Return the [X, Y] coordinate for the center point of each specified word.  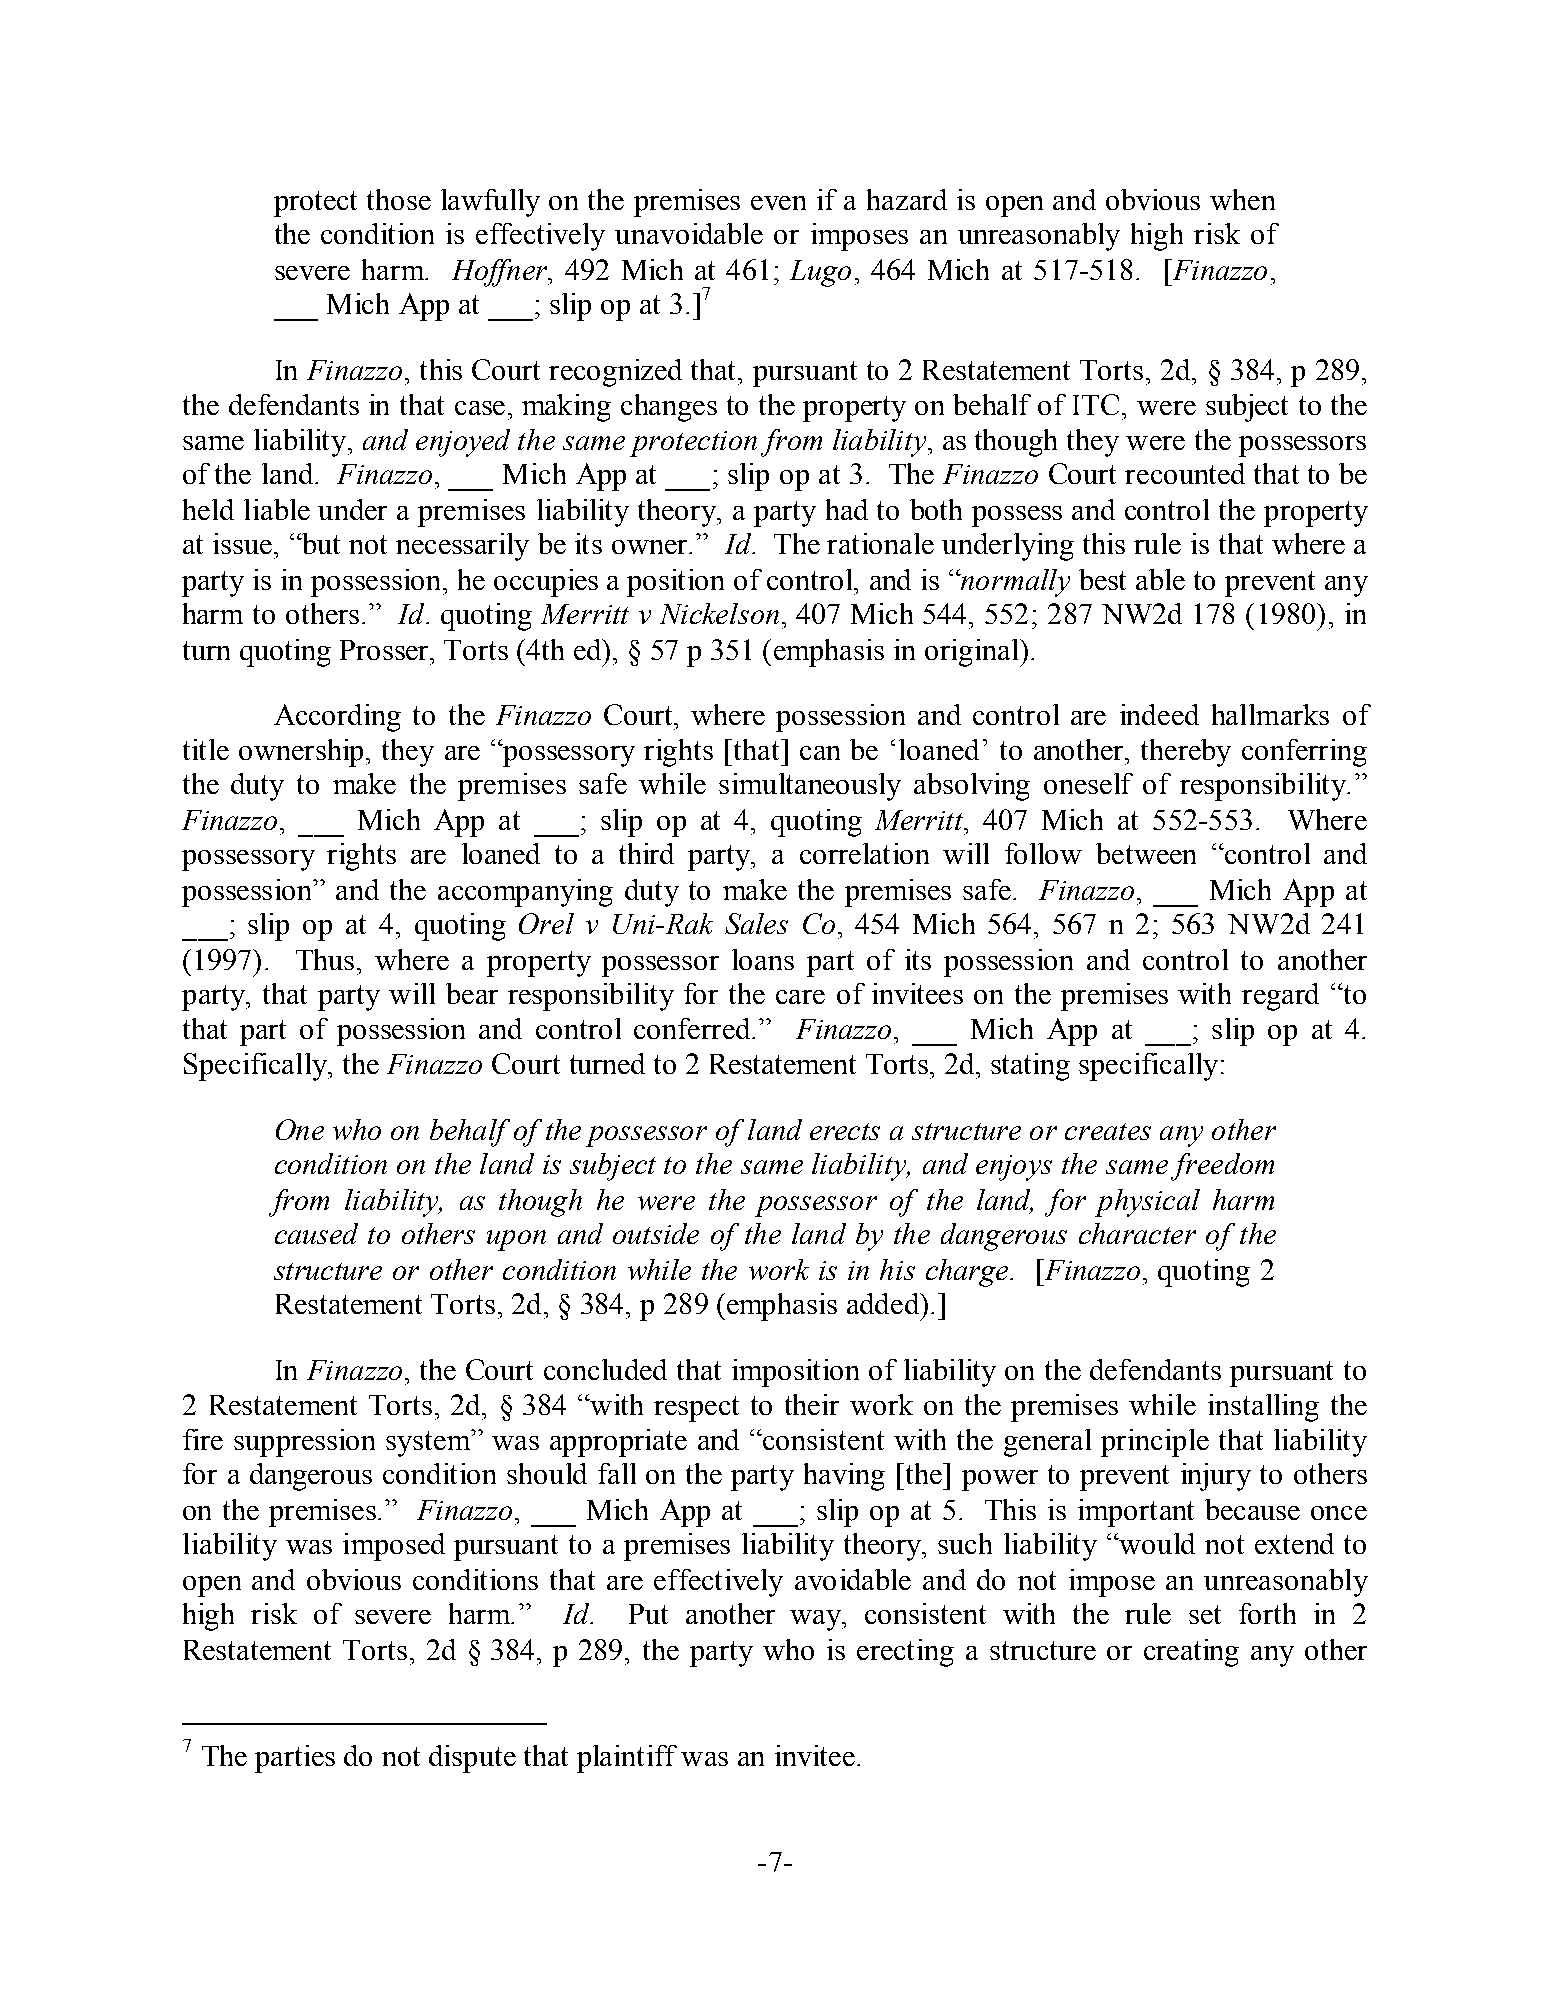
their [812, 1404]
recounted [1185, 473]
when [1242, 199]
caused [316, 1233]
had [847, 509]
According [337, 718]
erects [845, 1131]
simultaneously [810, 787]
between [1146, 853]
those [399, 199]
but [320, 543]
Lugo [820, 273]
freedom [1222, 1167]
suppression [304, 1443]
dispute [472, 1759]
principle [1155, 1443]
